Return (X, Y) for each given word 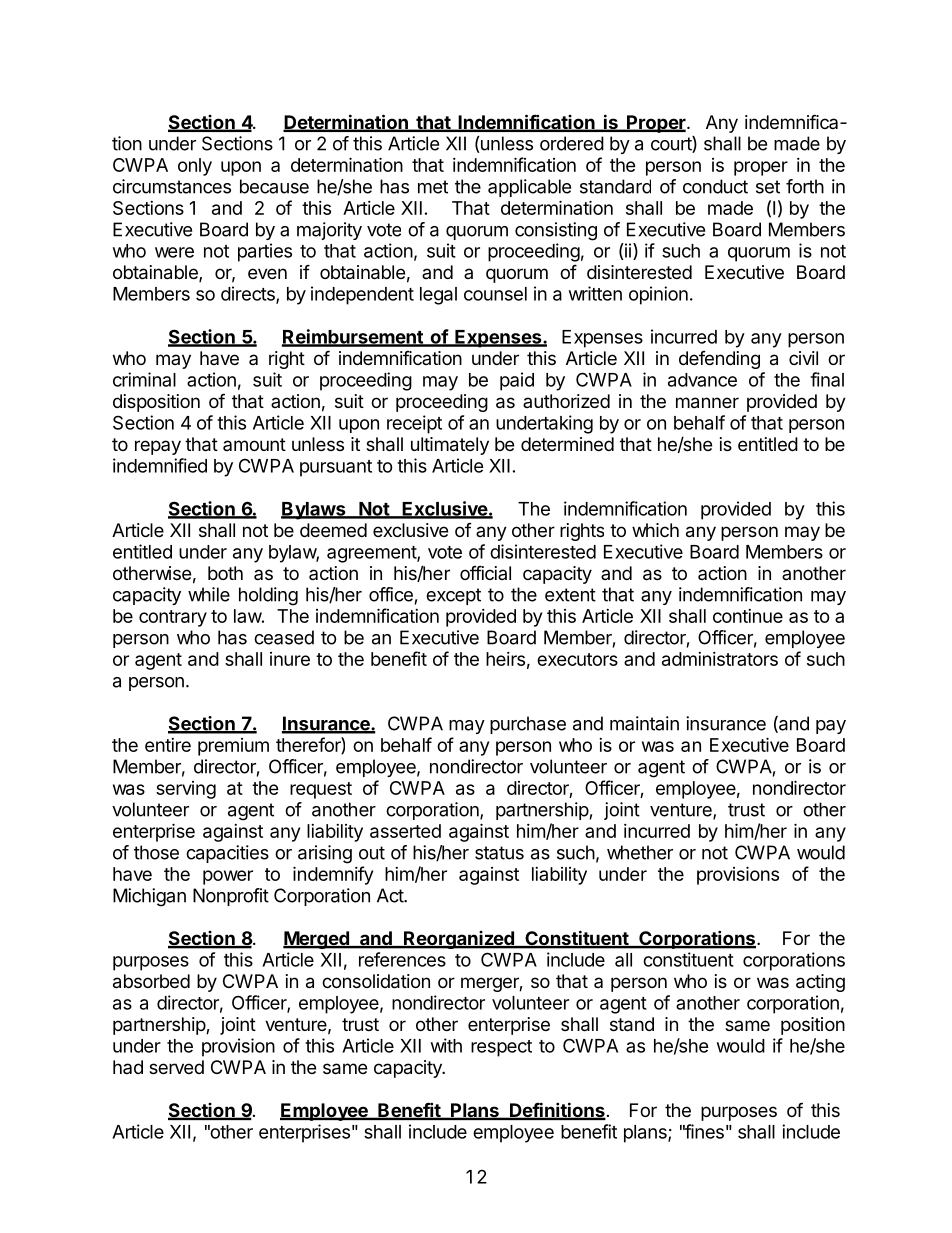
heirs (505, 659)
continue (748, 616)
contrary (173, 618)
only (195, 167)
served (176, 1067)
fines (703, 1131)
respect (501, 1048)
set (768, 187)
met (433, 187)
